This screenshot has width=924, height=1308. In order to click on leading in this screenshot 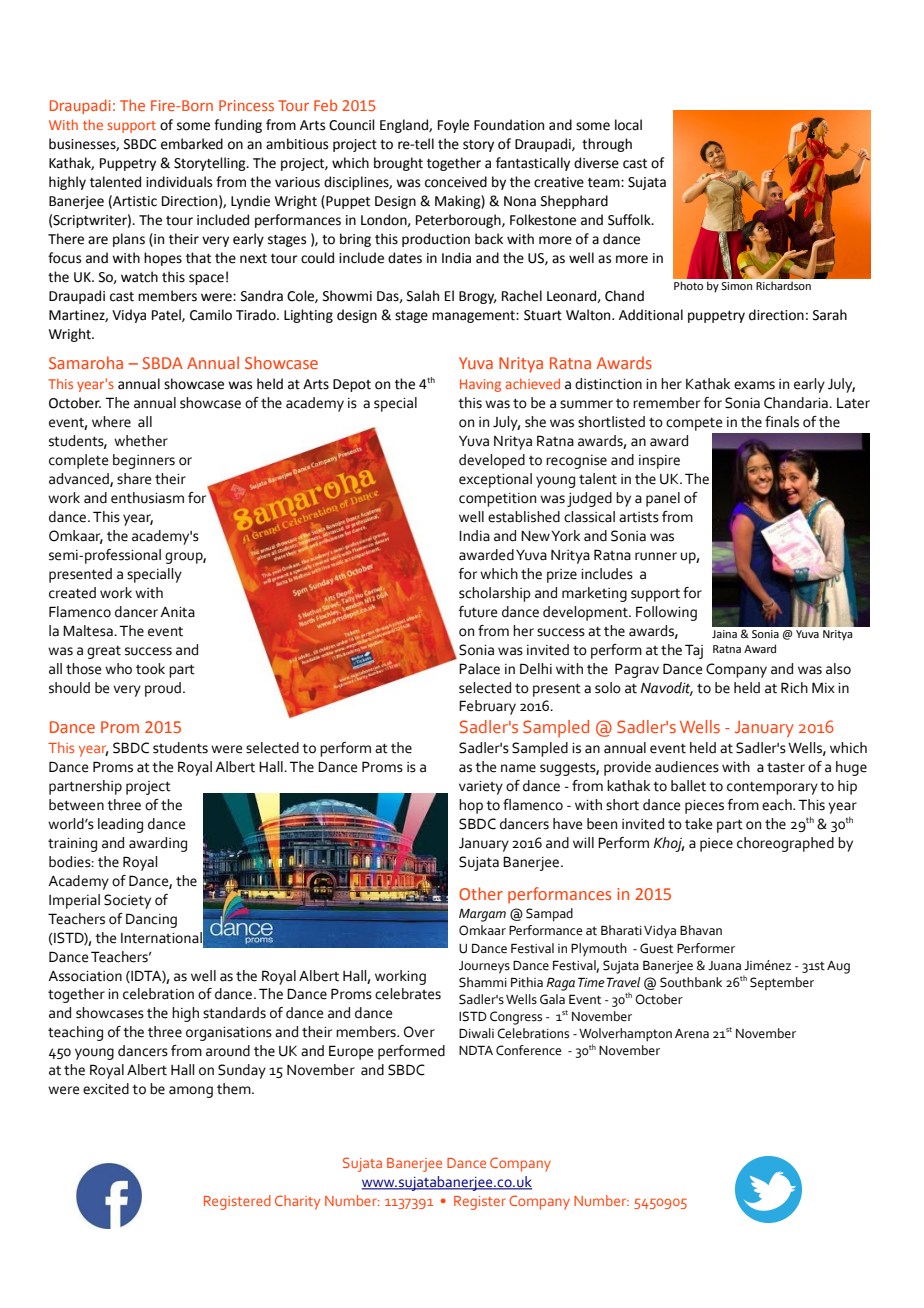, I will do `click(120, 825)`.
